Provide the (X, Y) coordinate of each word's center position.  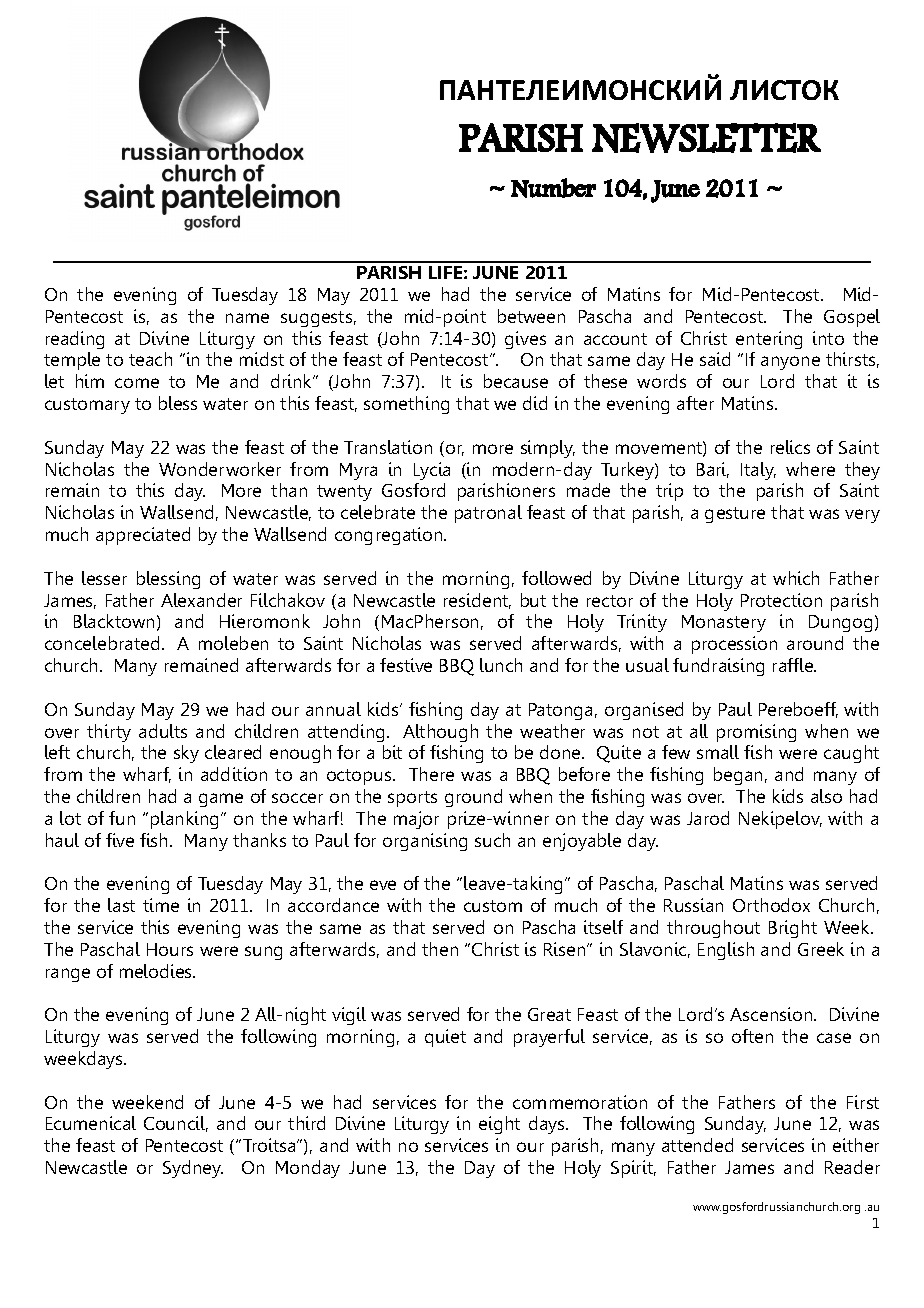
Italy (758, 471)
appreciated (143, 536)
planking (186, 820)
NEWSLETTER (706, 138)
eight (499, 1125)
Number (553, 188)
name (247, 318)
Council (176, 1124)
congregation (390, 536)
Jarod (708, 818)
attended (697, 1145)
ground (473, 798)
